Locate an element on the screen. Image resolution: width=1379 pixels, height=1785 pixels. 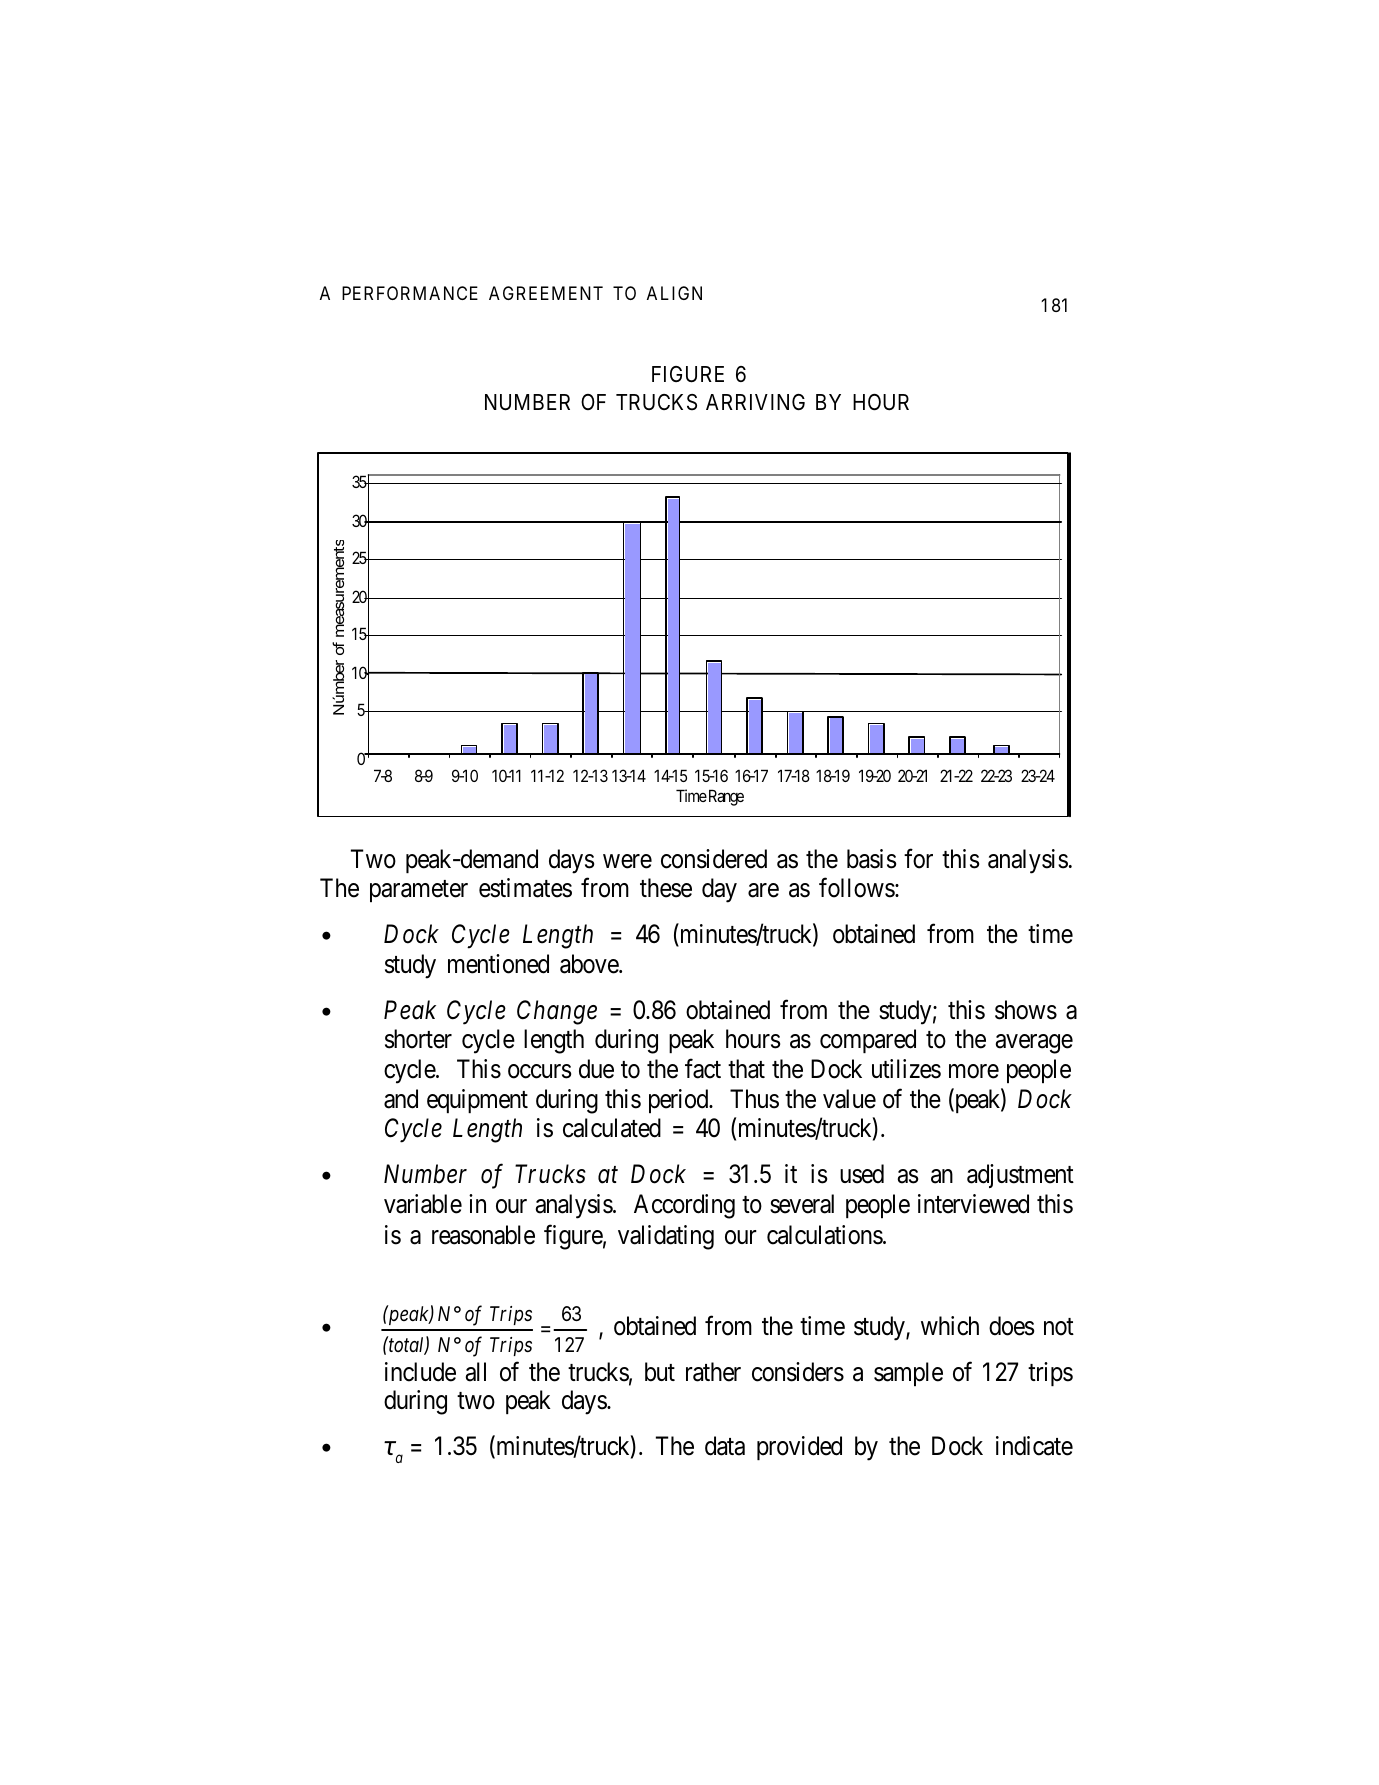
considered is located at coordinates (714, 859).
